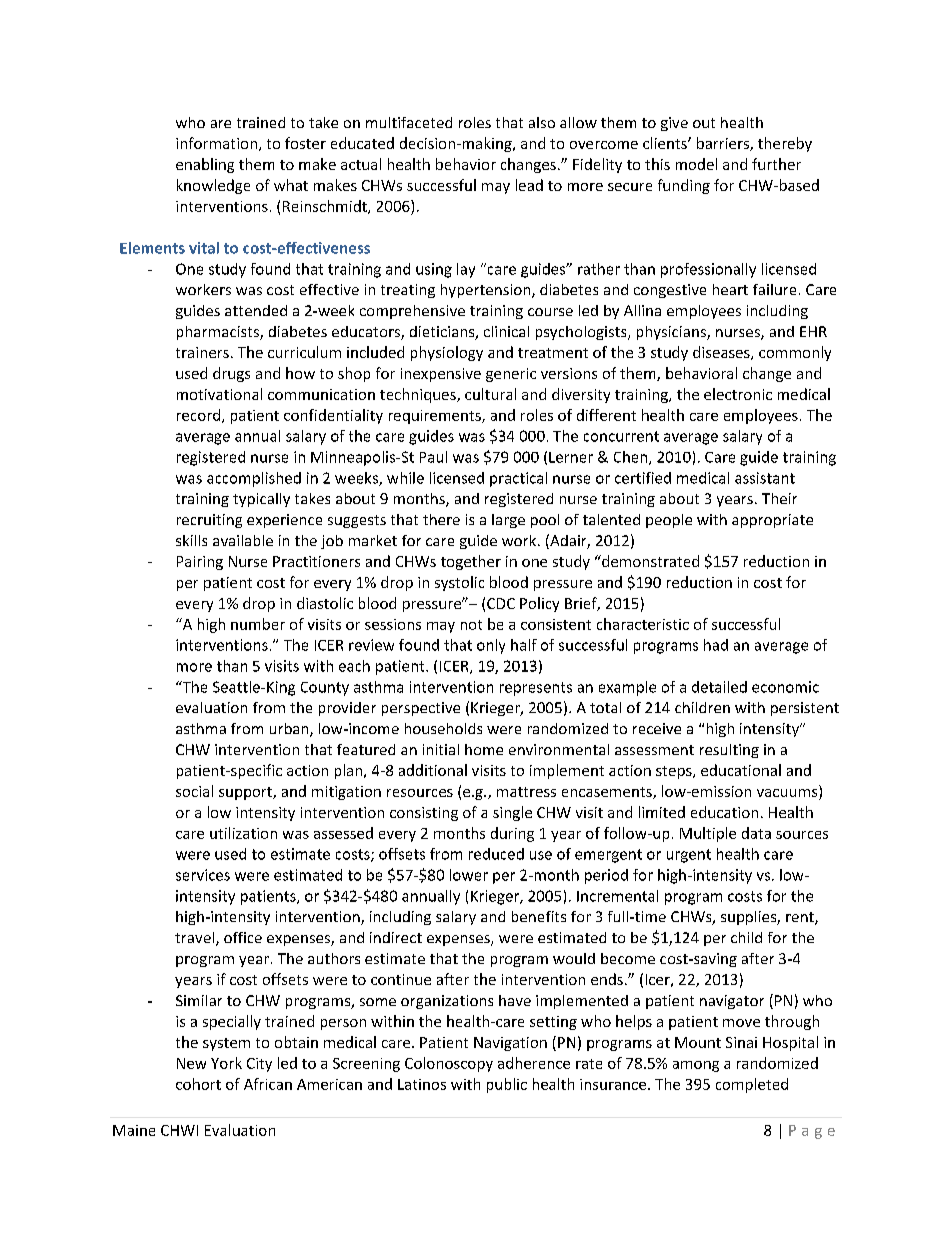 The height and width of the page is (1233, 952). Describe the element at coordinates (471, 625) in the page. I see `not` at that location.
